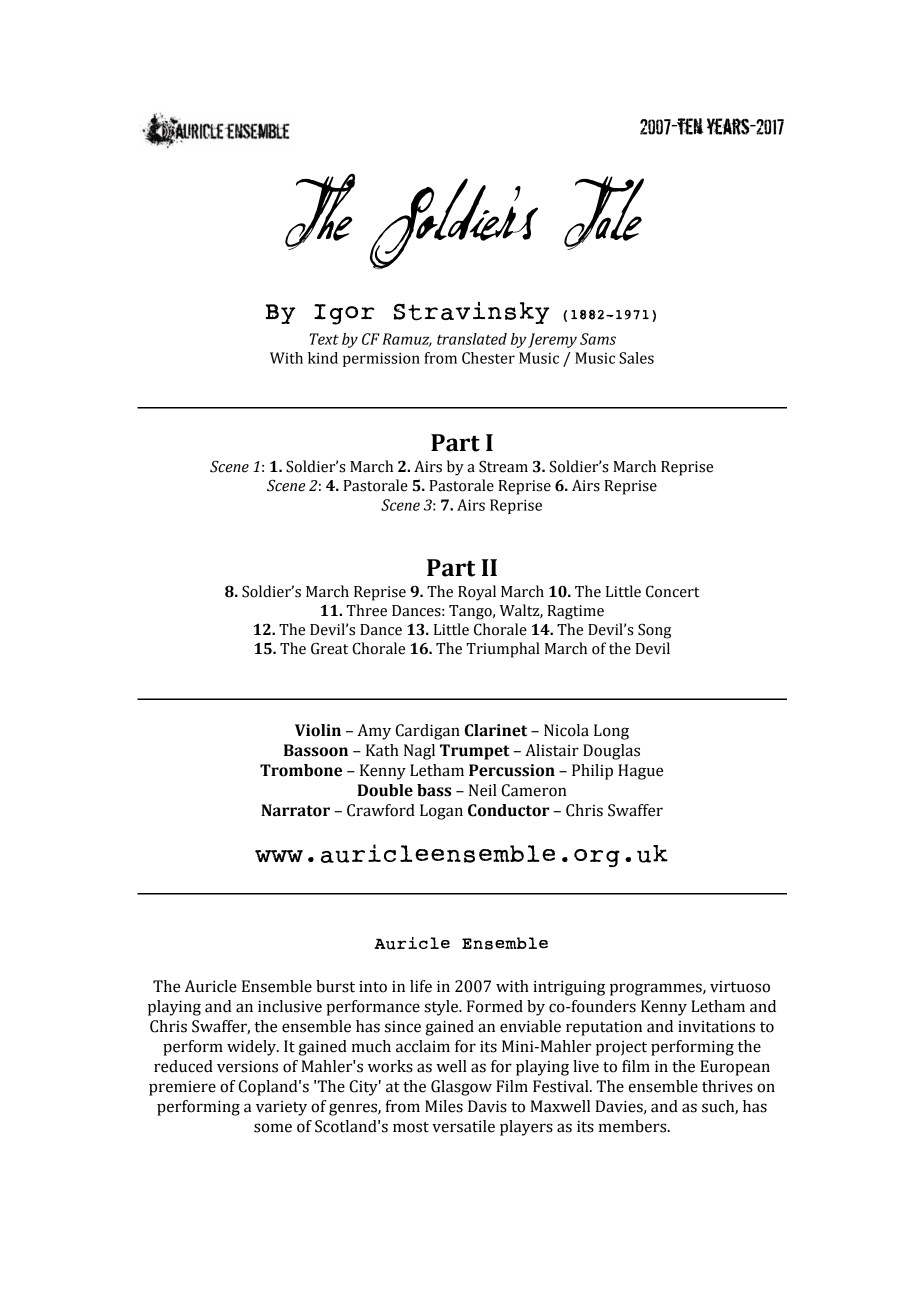  What do you see at coordinates (488, 358) in the page?
I see `Chester` at bounding box center [488, 358].
